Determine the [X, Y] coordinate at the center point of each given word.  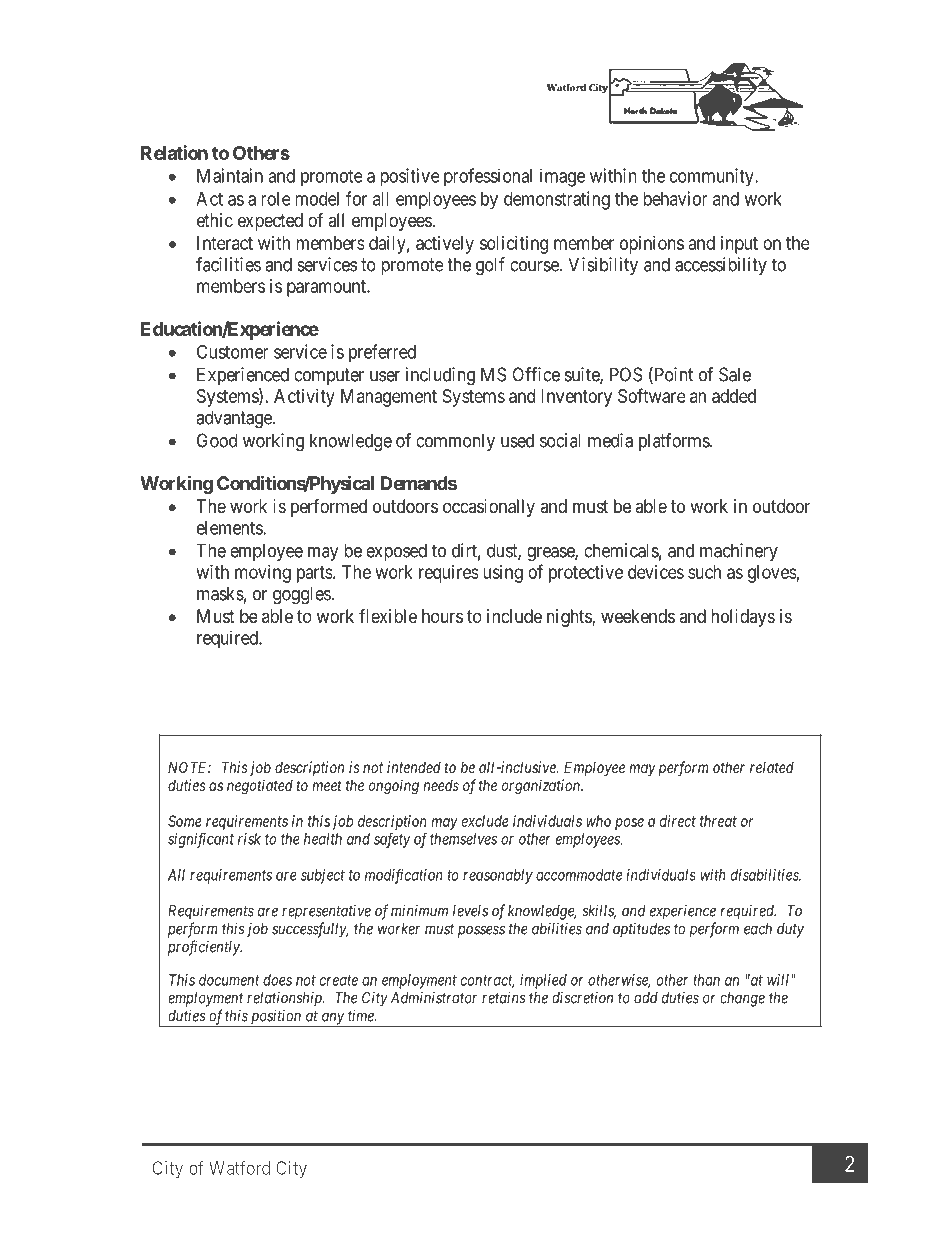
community [713, 177]
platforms [675, 442]
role [276, 199]
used [517, 440]
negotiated [260, 787]
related [772, 767]
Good [217, 440]
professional [488, 177]
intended [414, 767]
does [277, 980]
